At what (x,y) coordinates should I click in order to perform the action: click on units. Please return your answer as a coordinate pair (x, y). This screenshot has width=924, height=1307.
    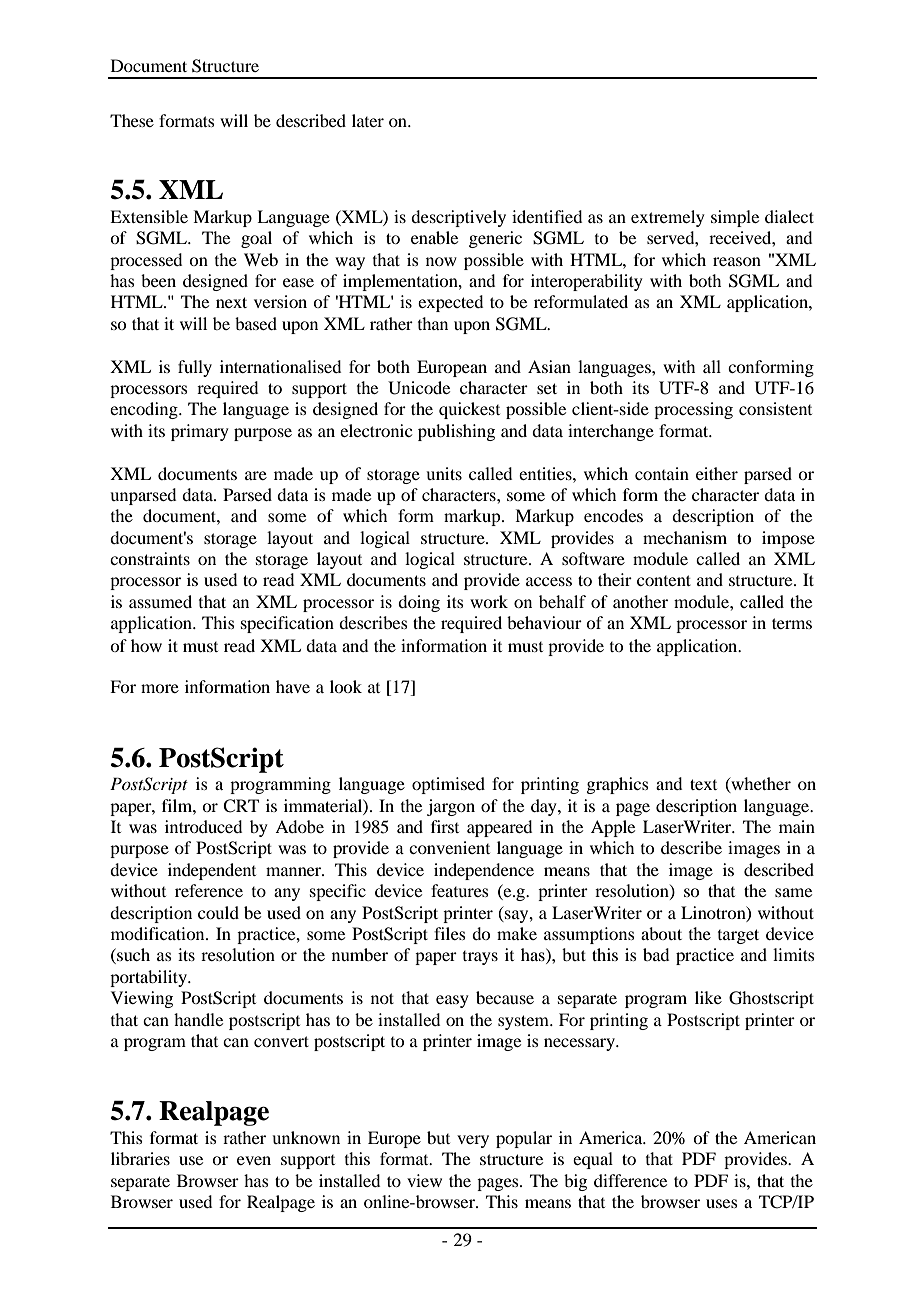
    Looking at the image, I should click on (444, 473).
